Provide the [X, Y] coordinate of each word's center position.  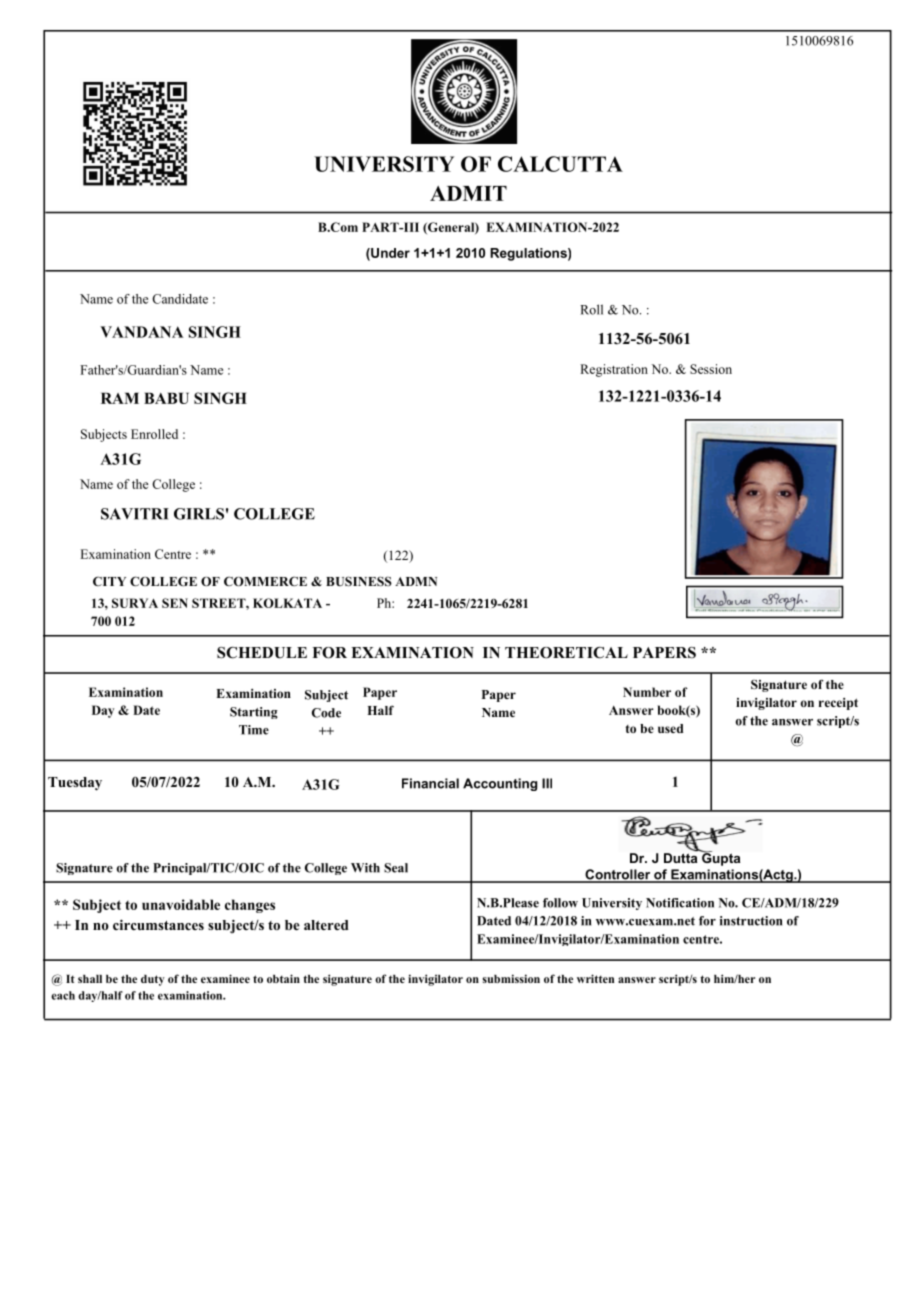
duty [153, 980]
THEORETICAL [566, 653]
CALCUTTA [560, 164]
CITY [109, 581]
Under [389, 254]
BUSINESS [359, 581]
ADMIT [468, 193]
